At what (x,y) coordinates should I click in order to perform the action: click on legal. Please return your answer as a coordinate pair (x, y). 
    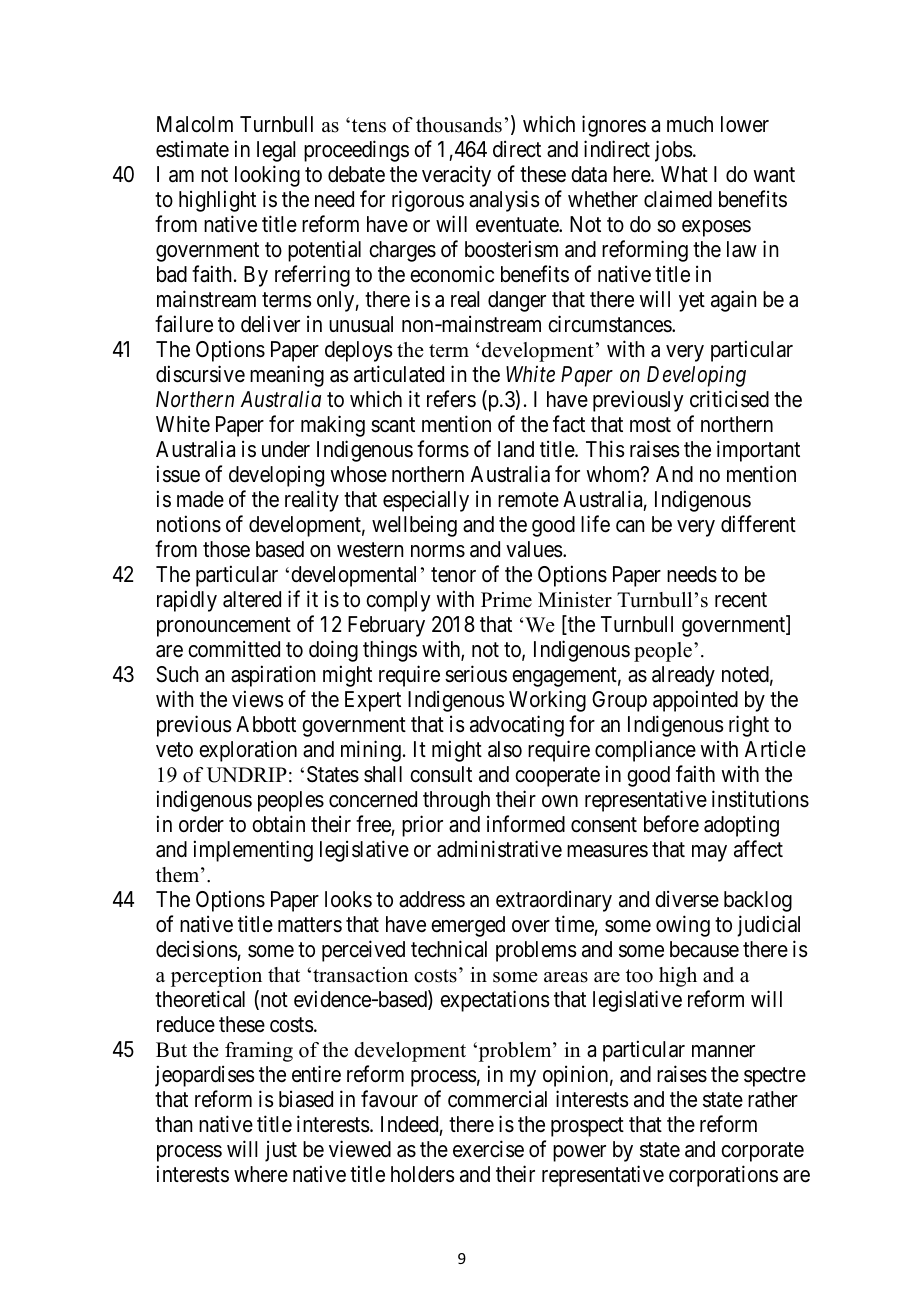
    Looking at the image, I should click on (276, 151).
